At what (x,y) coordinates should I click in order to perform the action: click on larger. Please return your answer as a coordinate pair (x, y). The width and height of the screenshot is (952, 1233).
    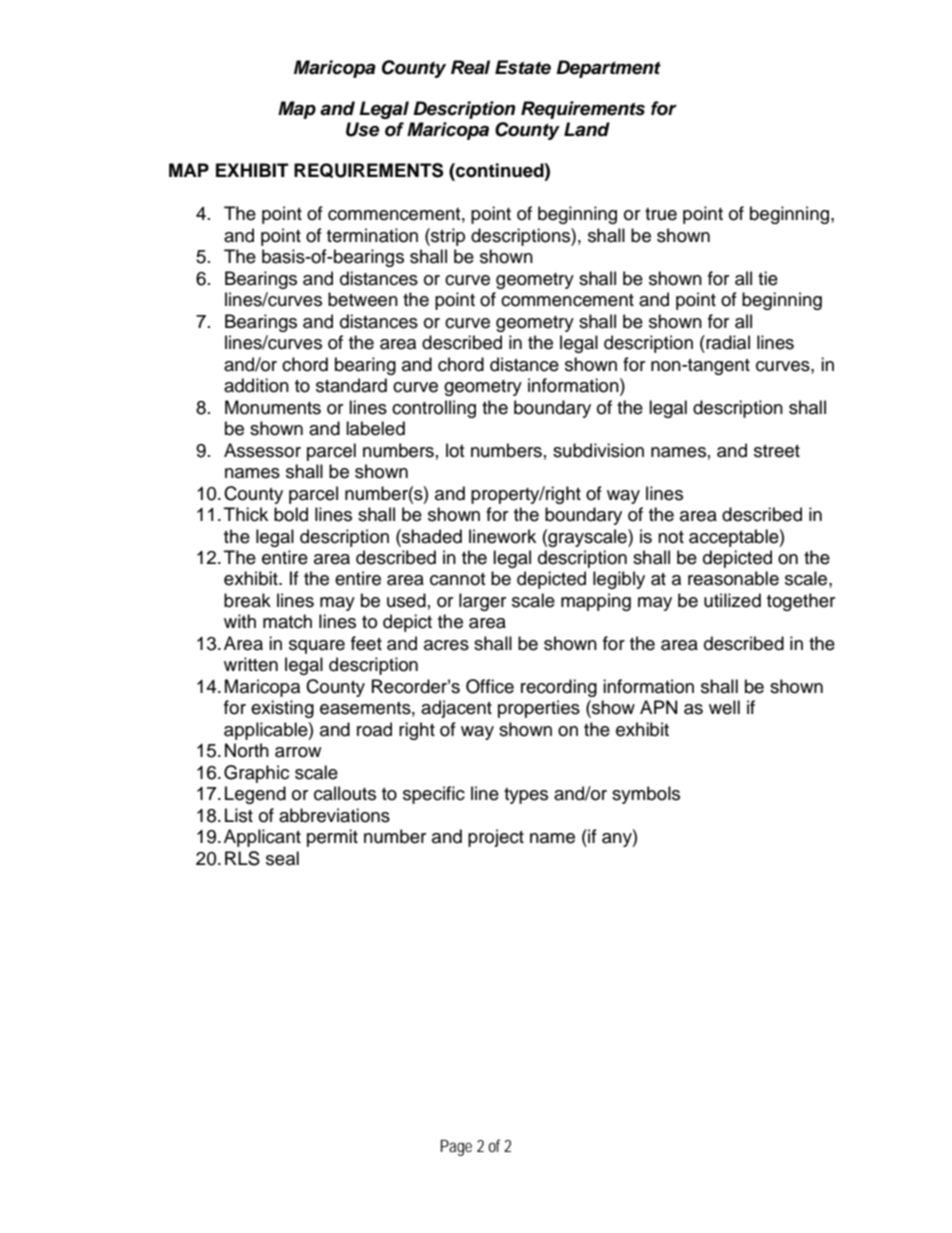
    Looking at the image, I should click on (482, 602).
